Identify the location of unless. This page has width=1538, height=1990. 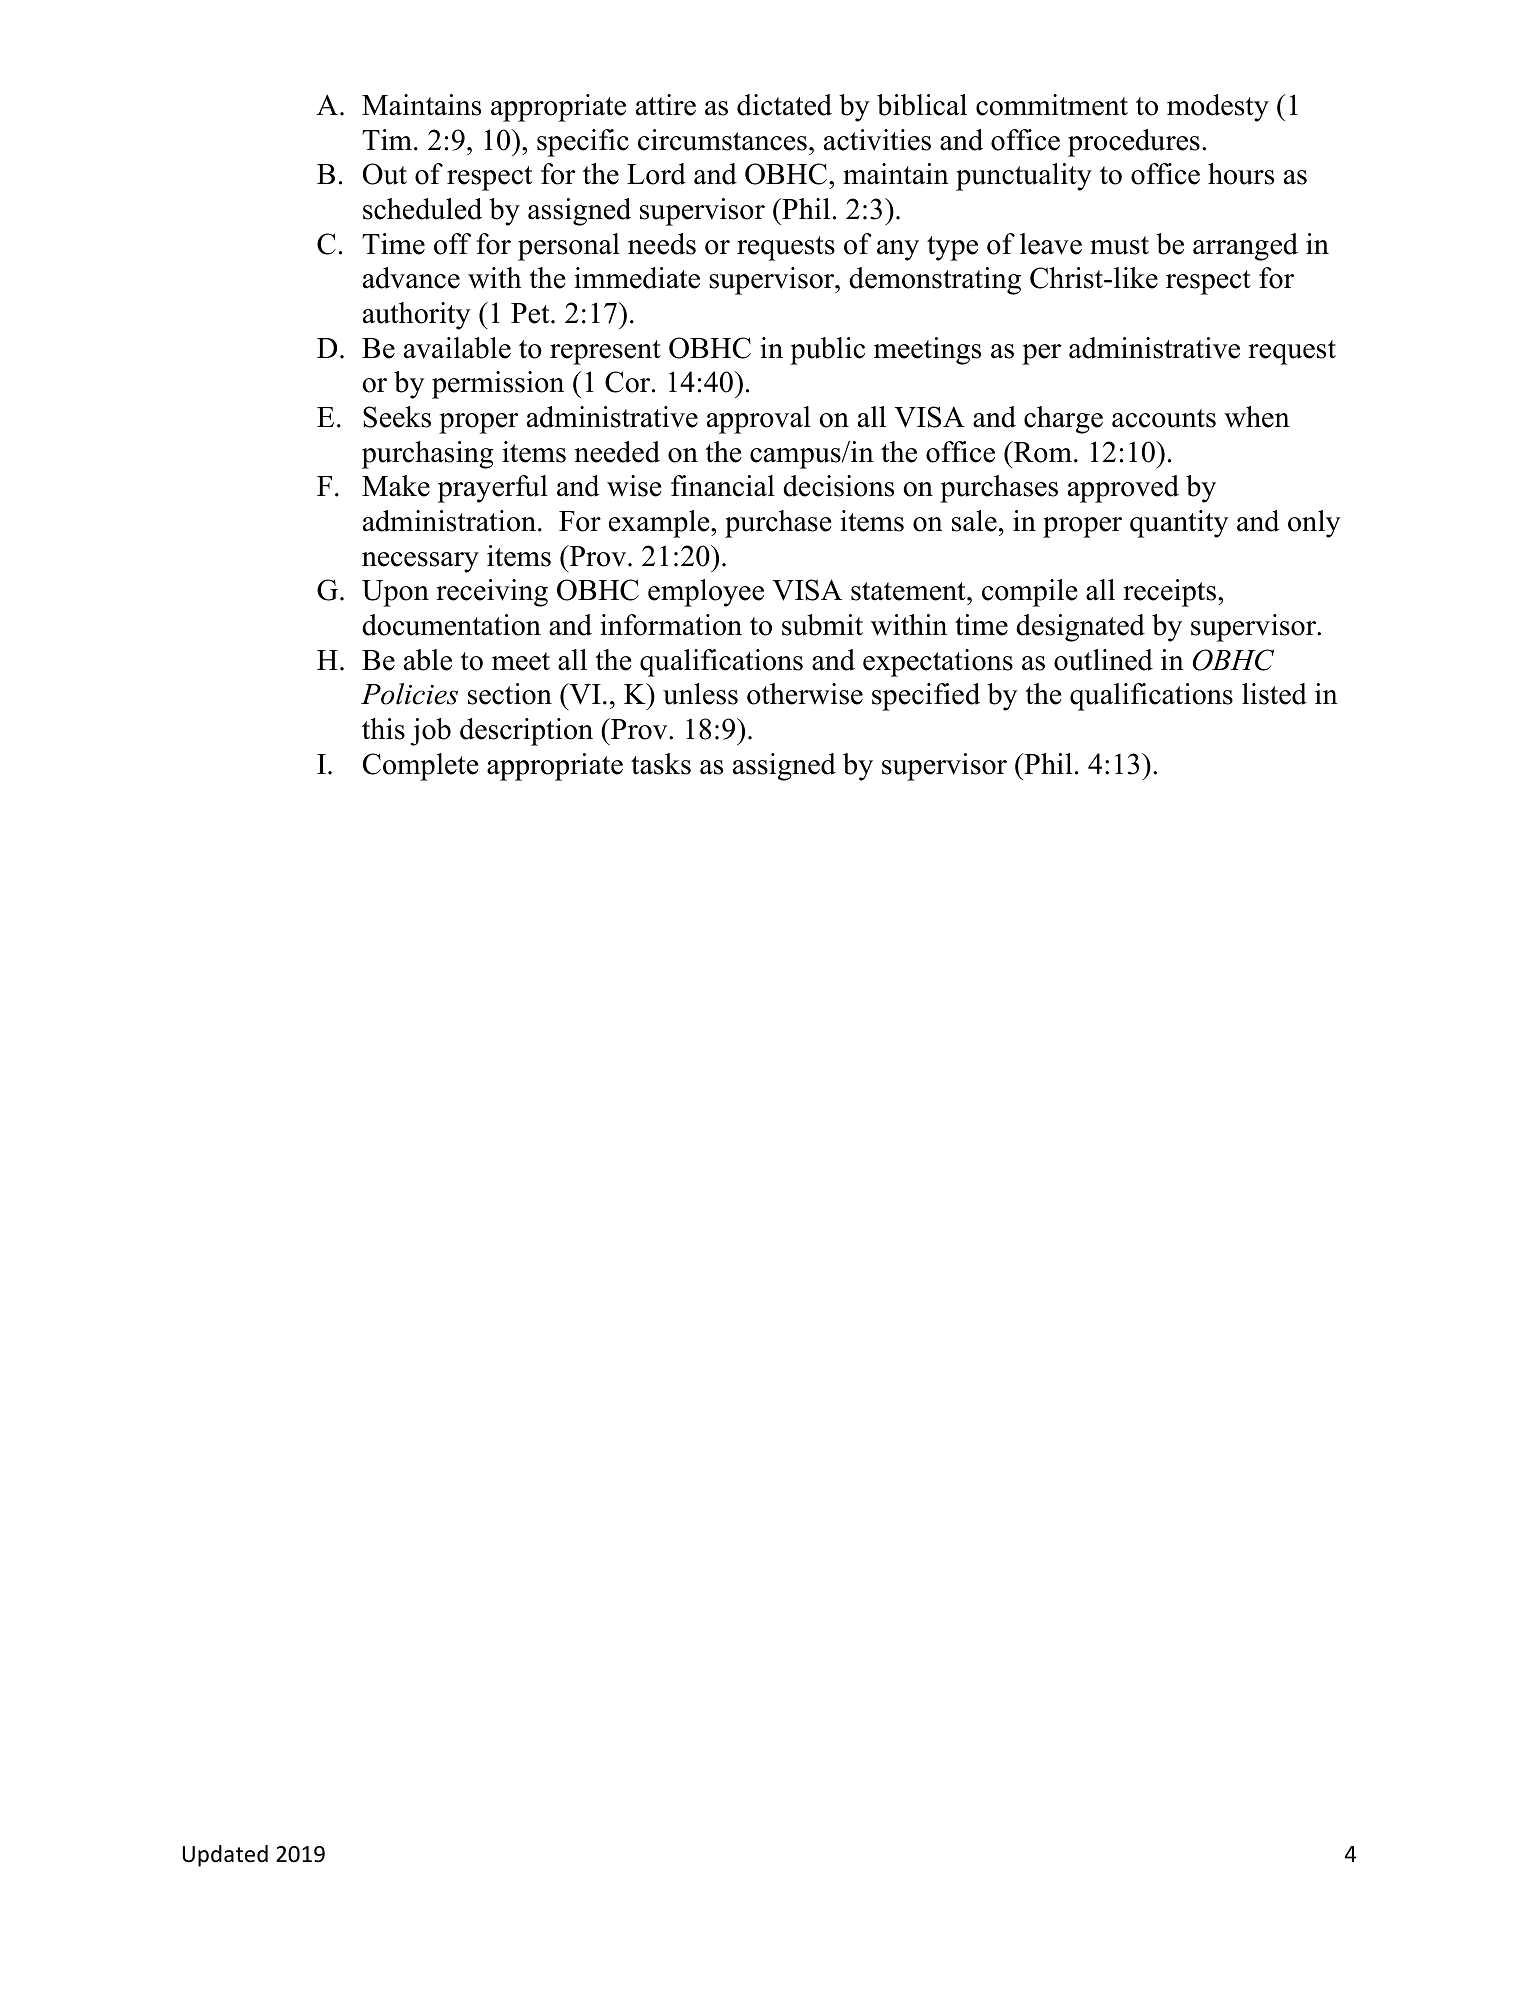
(700, 694).
